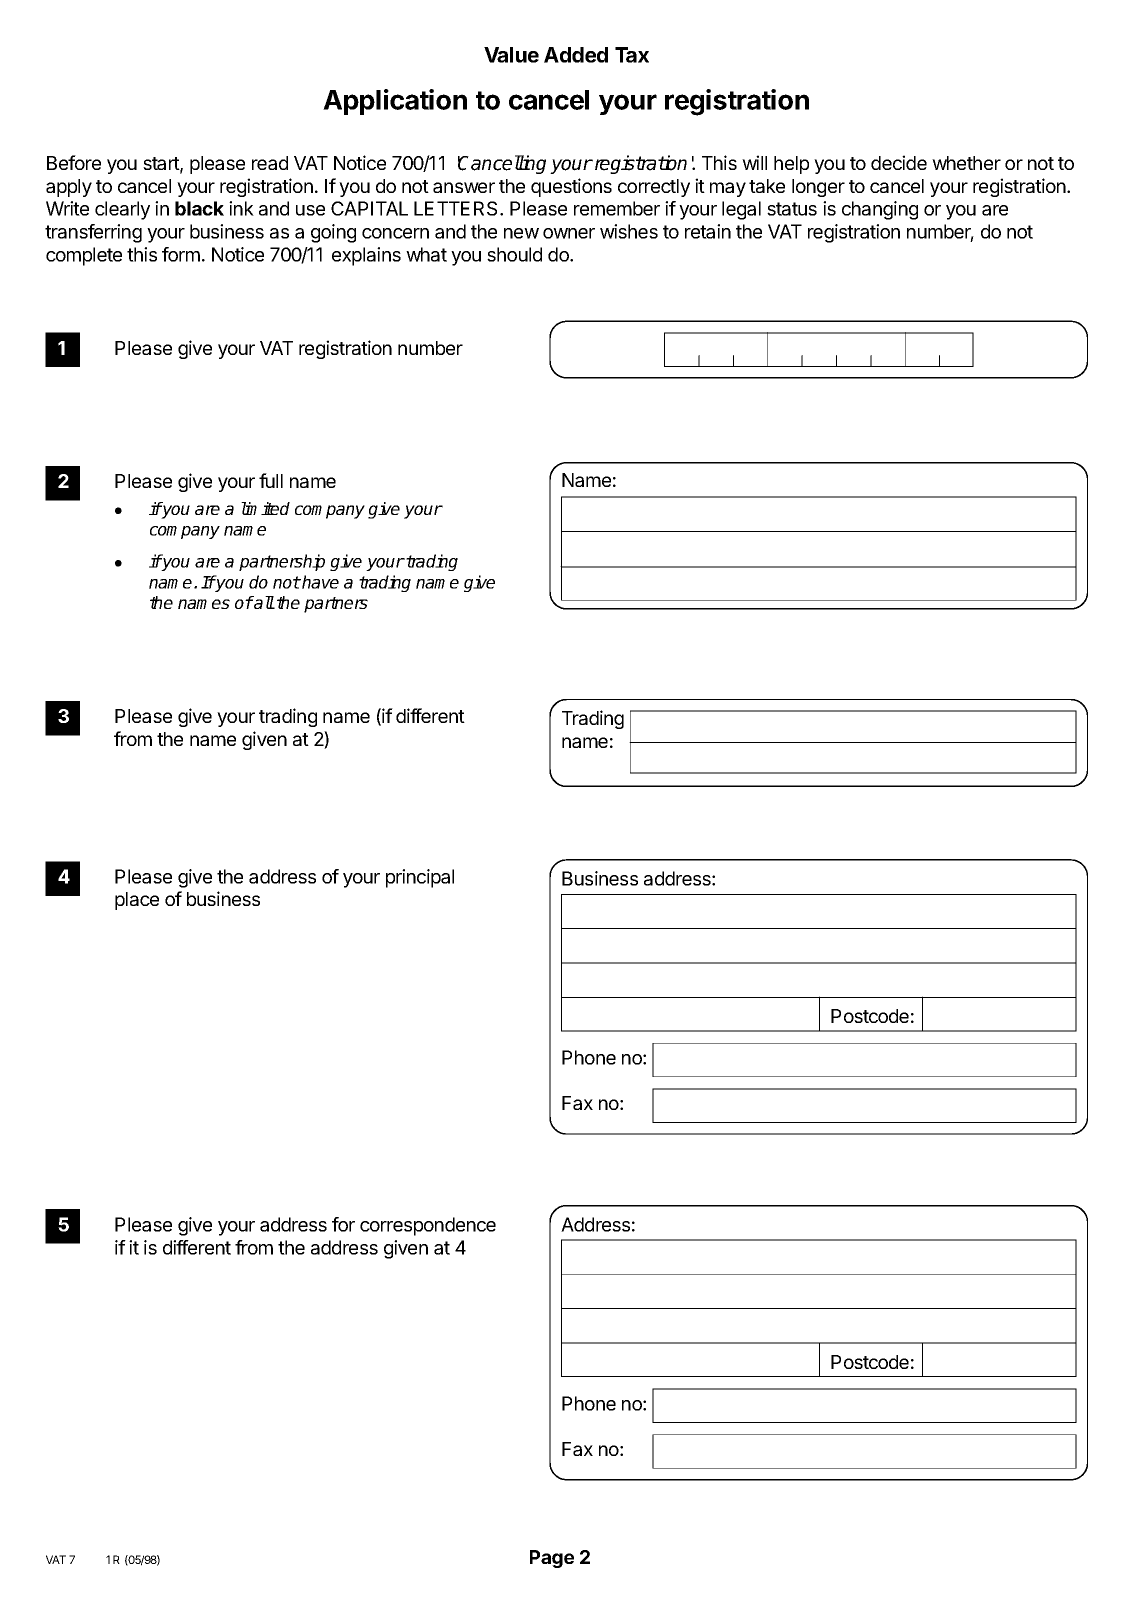  Describe the element at coordinates (137, 901) in the page. I see `place` at that location.
